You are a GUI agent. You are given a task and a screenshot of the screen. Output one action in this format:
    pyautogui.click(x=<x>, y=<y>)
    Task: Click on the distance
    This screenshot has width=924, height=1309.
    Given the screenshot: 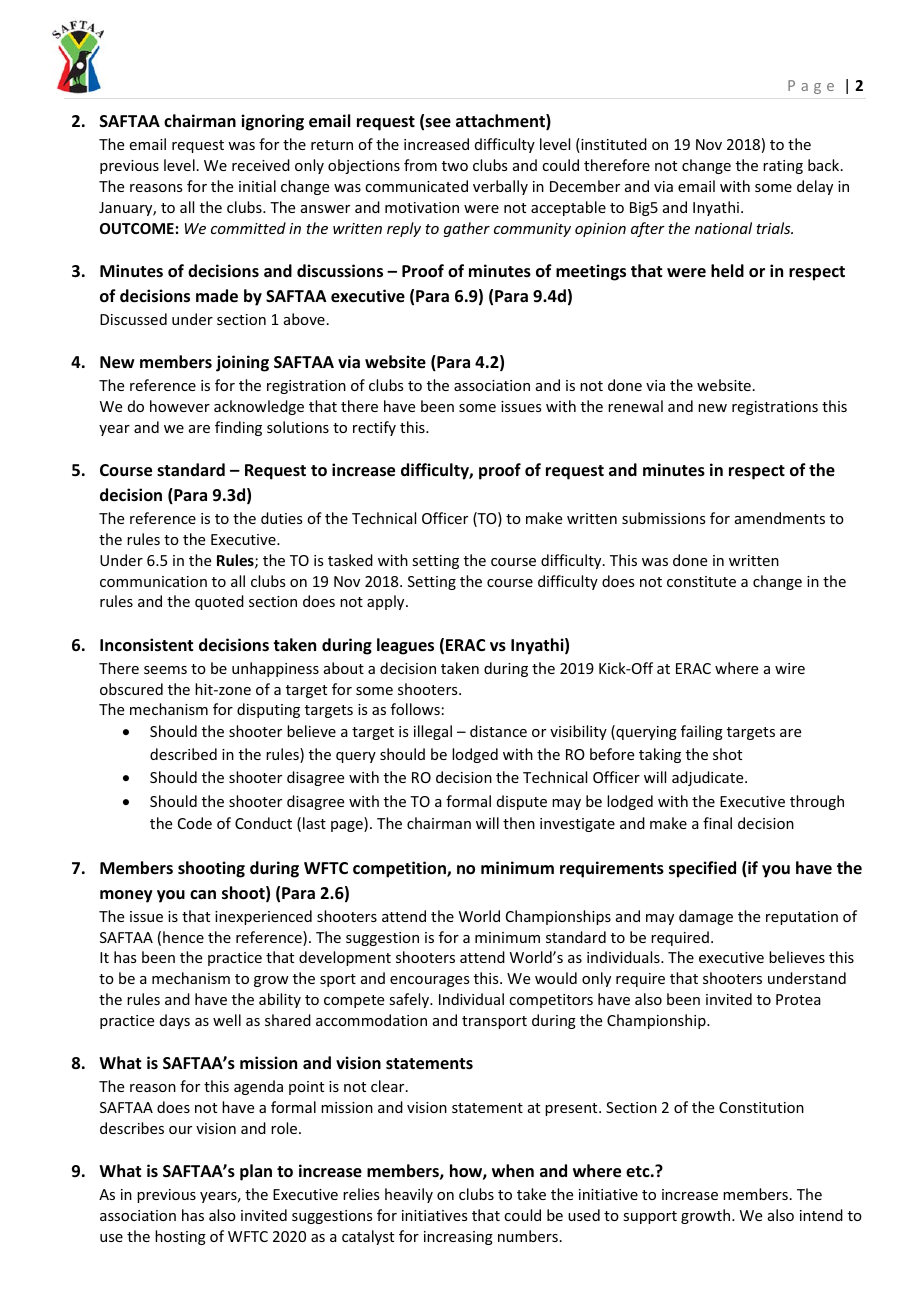 What is the action you would take?
    pyautogui.click(x=498, y=731)
